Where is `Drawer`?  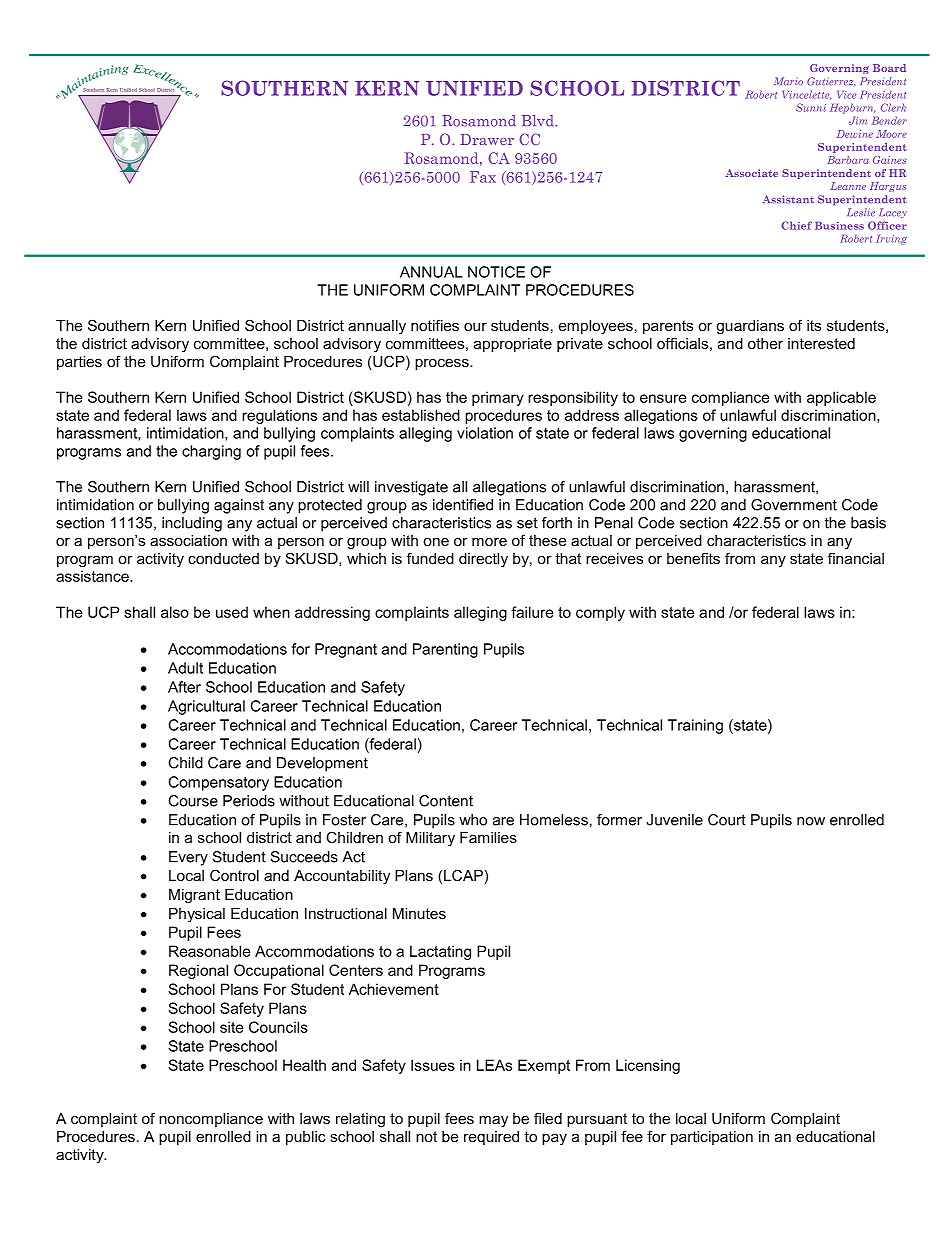
Drawer is located at coordinates (487, 139).
